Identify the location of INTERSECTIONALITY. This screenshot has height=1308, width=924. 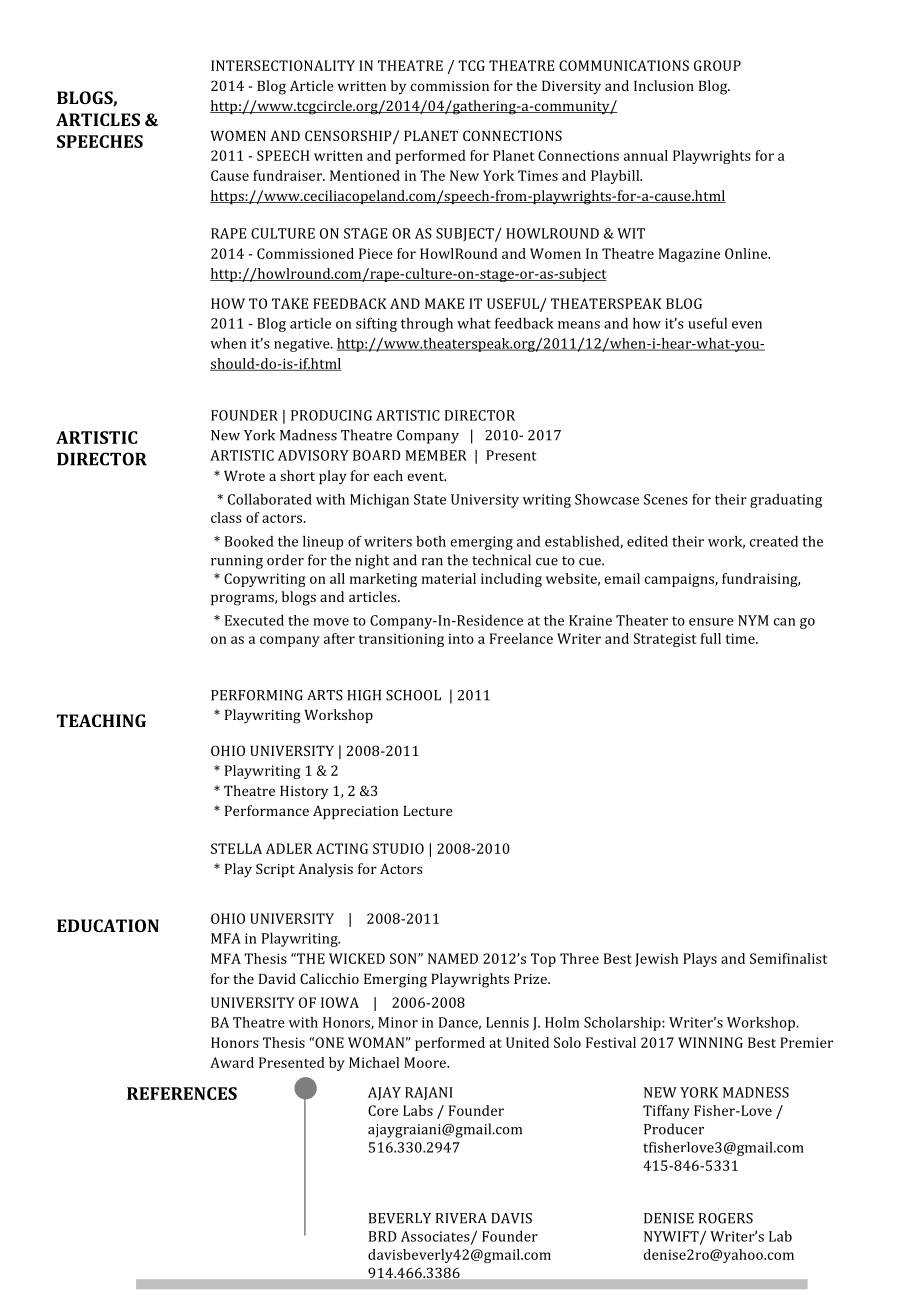
(283, 65).
